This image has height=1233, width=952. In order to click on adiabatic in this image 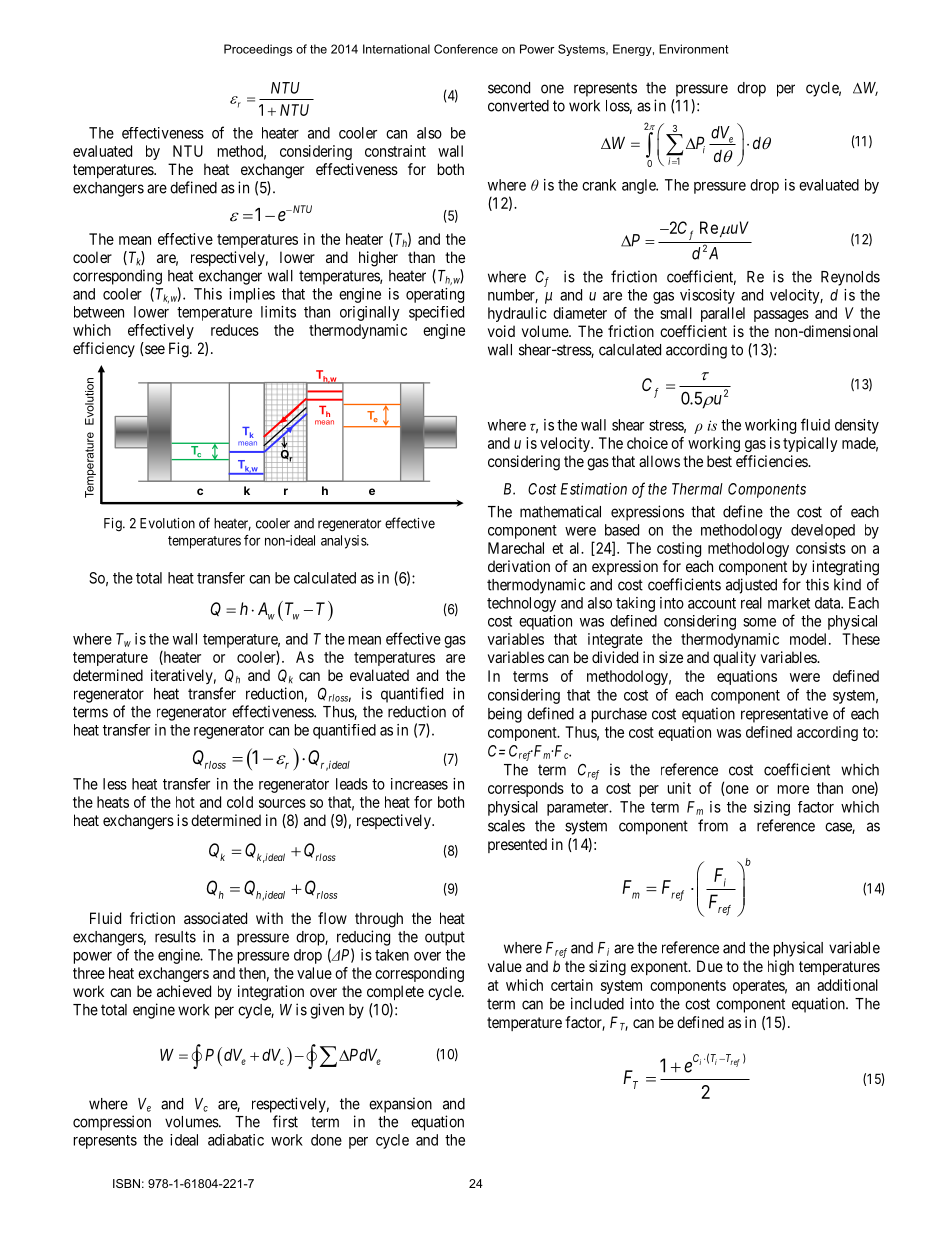, I will do `click(236, 1140)`.
